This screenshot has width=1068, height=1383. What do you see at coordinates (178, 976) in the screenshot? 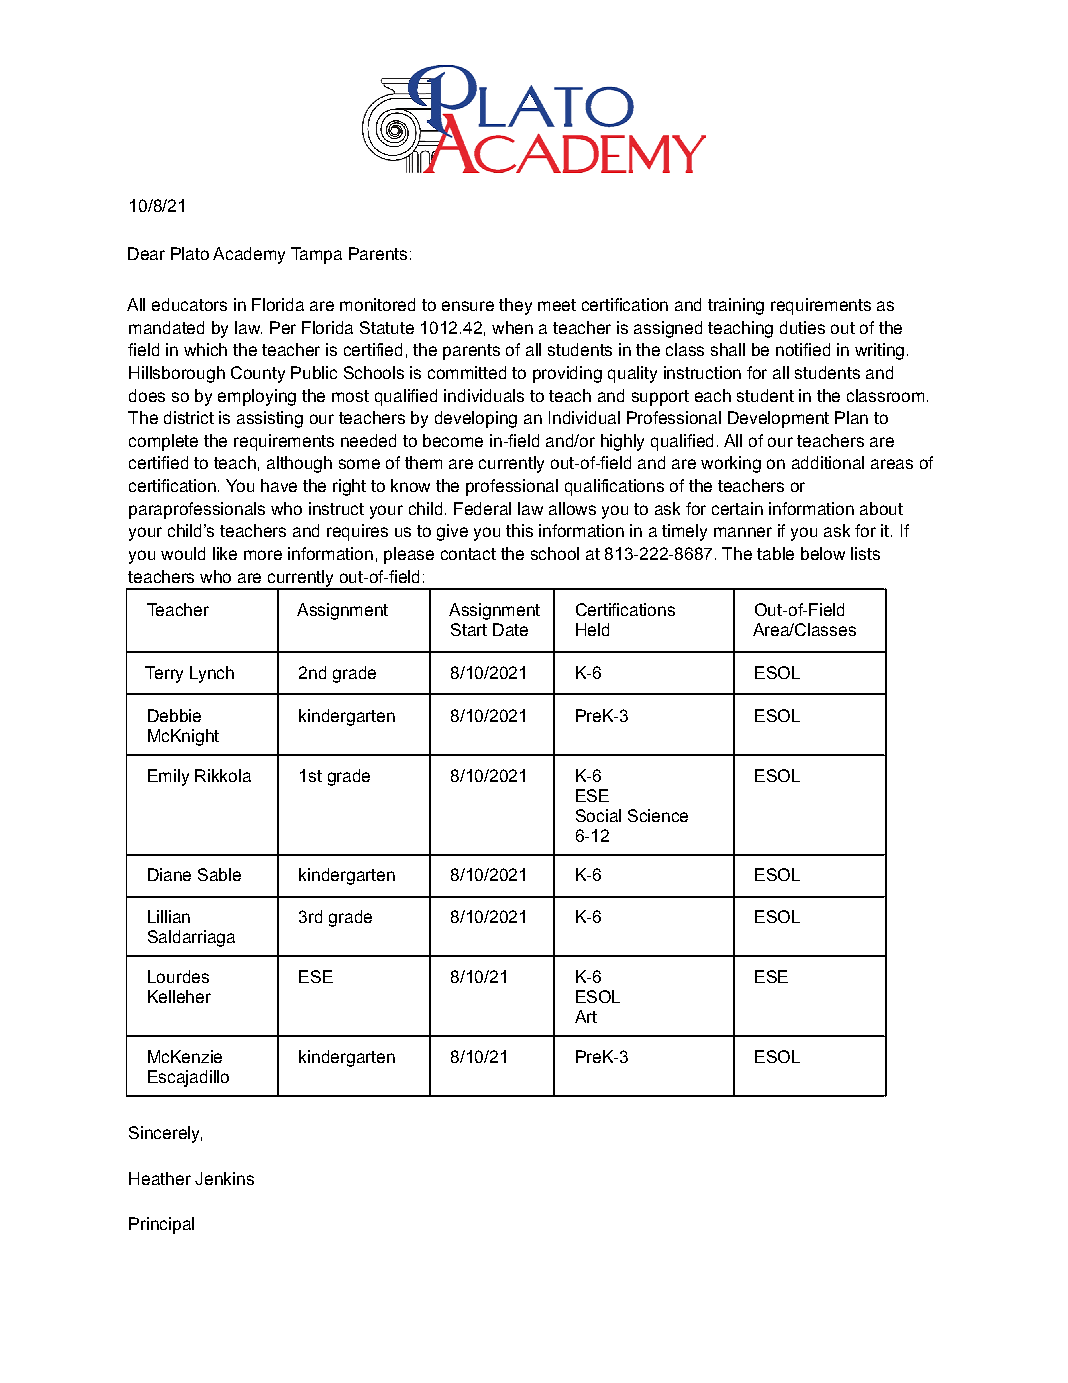
I see `Lourdes` at bounding box center [178, 976].
